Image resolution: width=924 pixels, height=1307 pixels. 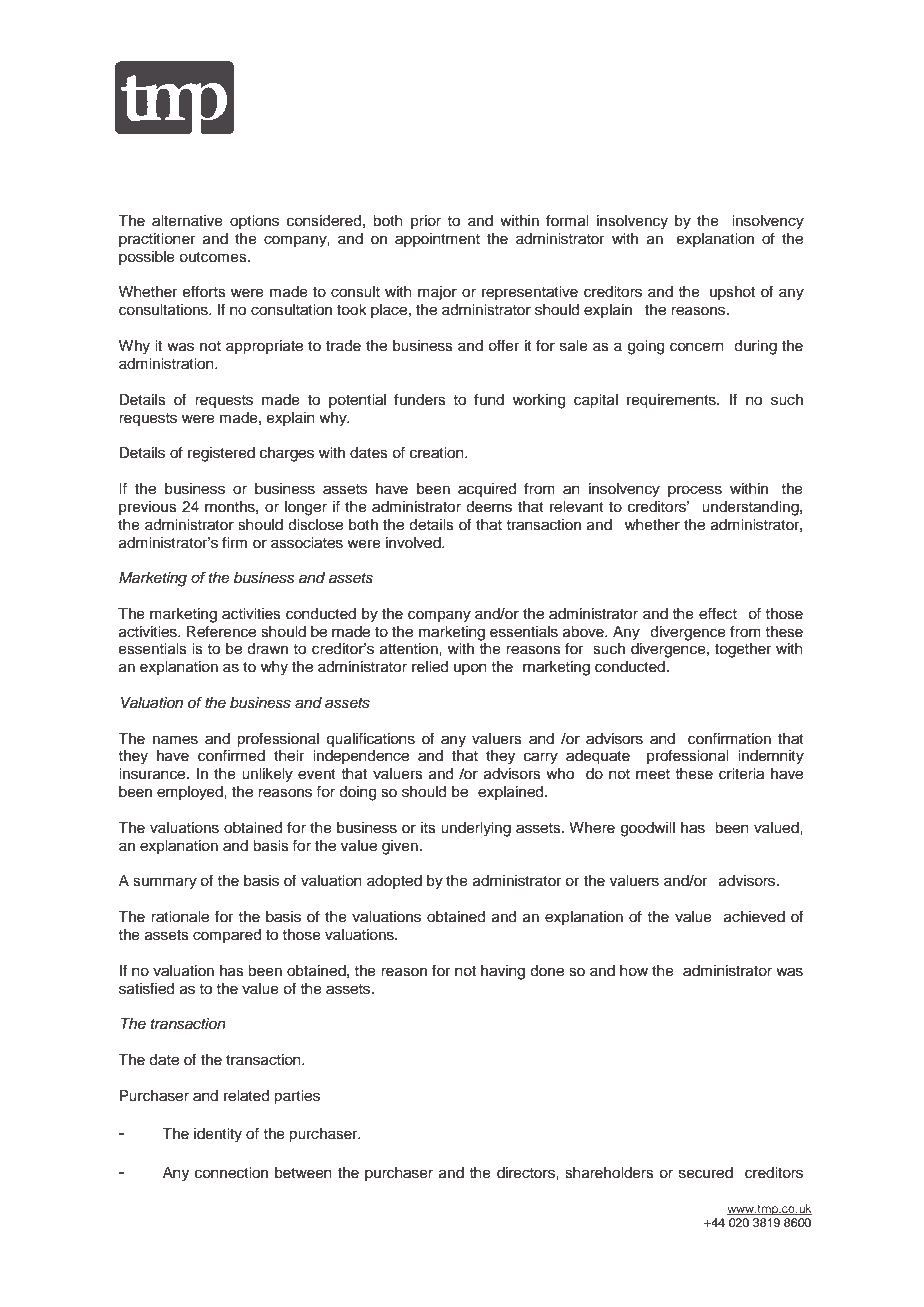 What do you see at coordinates (414, 543) in the screenshot?
I see `involved` at bounding box center [414, 543].
